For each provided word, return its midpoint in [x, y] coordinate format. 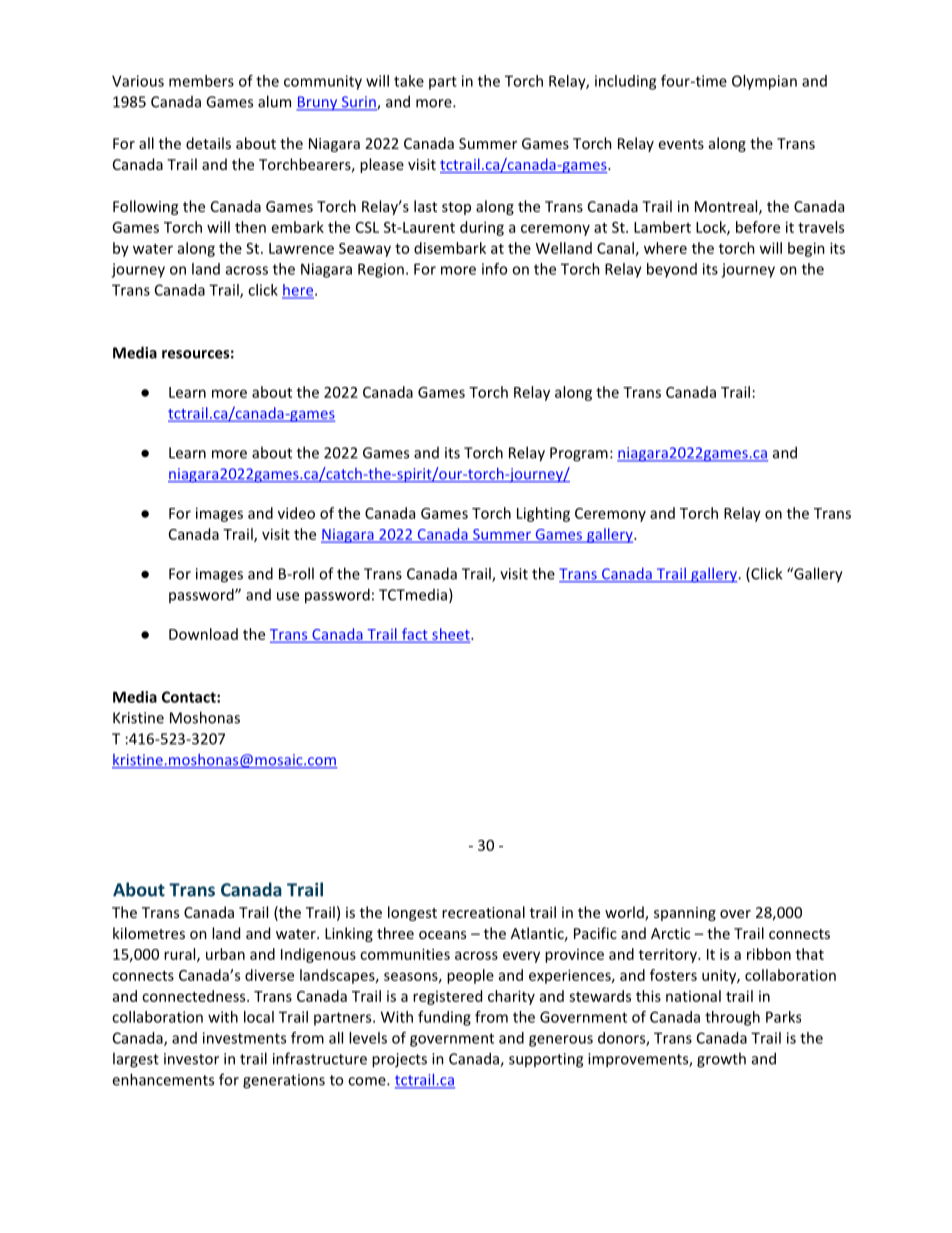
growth [721, 1060]
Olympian [764, 82]
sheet [451, 635]
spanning [685, 914]
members [201, 81]
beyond [672, 270]
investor [191, 1059]
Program [579, 454]
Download [203, 634]
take [409, 81]
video [296, 513]
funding [444, 1018]
